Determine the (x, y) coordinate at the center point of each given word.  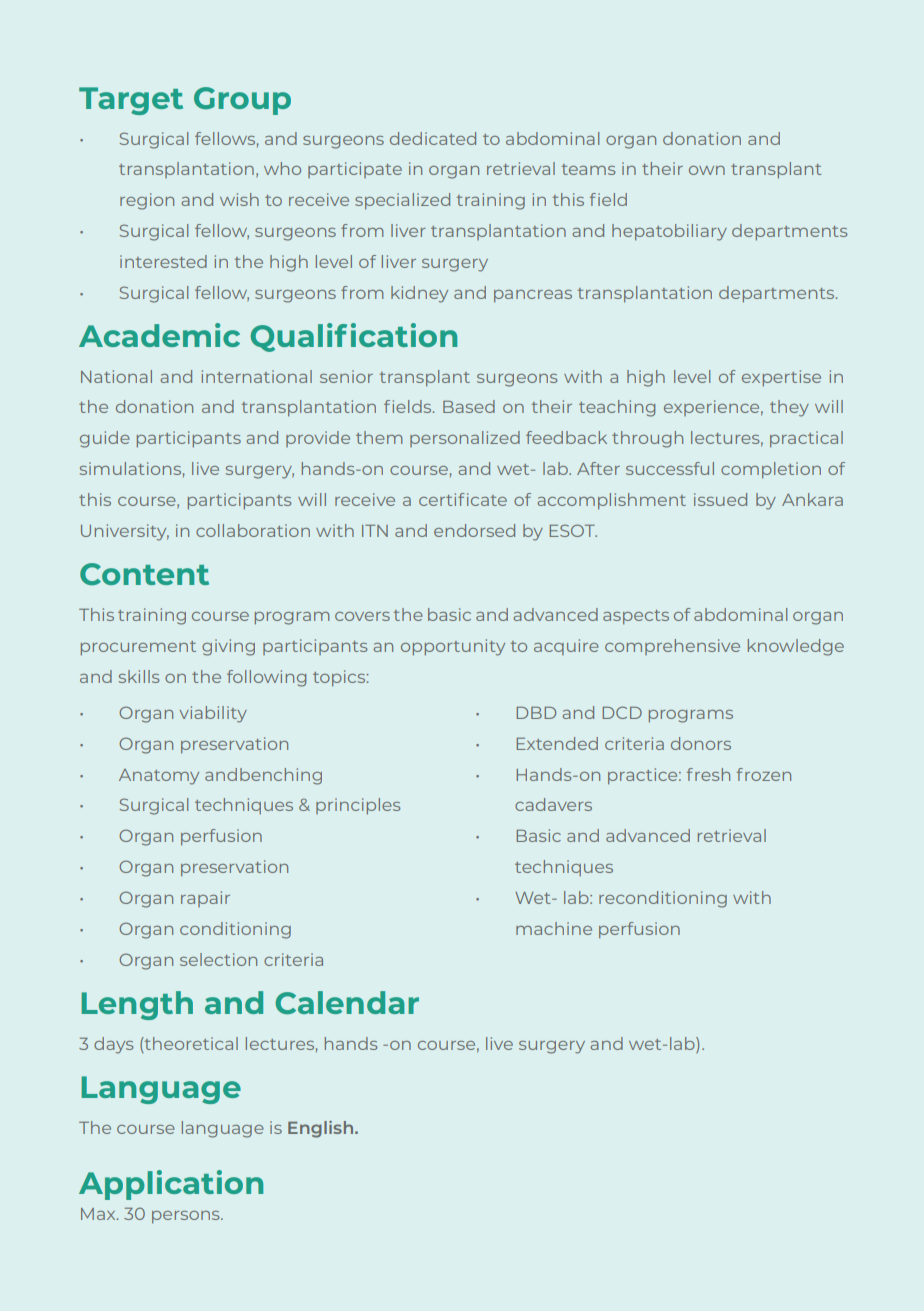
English (322, 1129)
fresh (708, 774)
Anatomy (159, 777)
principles (358, 806)
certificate (463, 499)
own (707, 170)
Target (131, 101)
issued (720, 499)
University (125, 532)
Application (171, 1185)
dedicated (433, 138)
